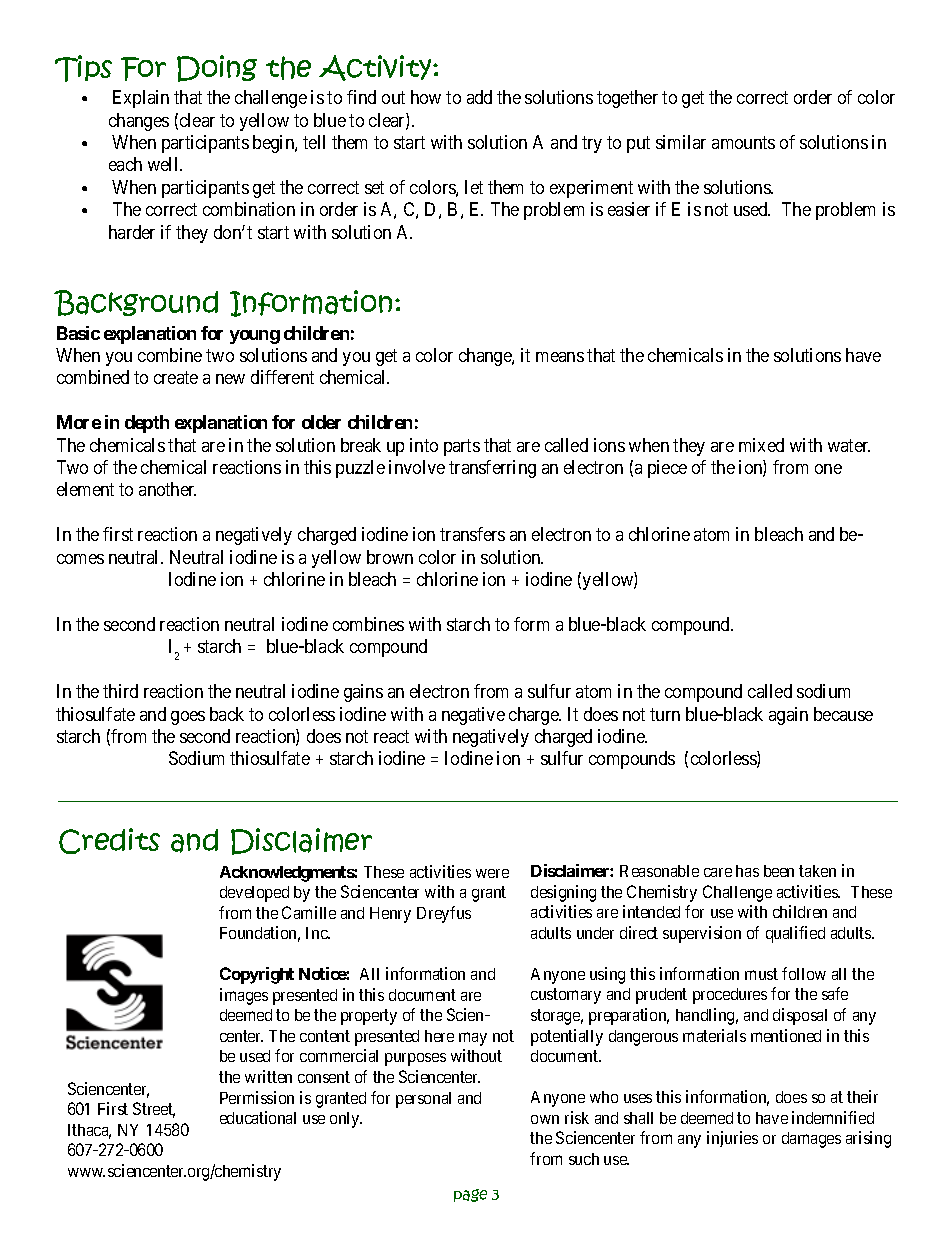  I want to click on well, so click(164, 164).
